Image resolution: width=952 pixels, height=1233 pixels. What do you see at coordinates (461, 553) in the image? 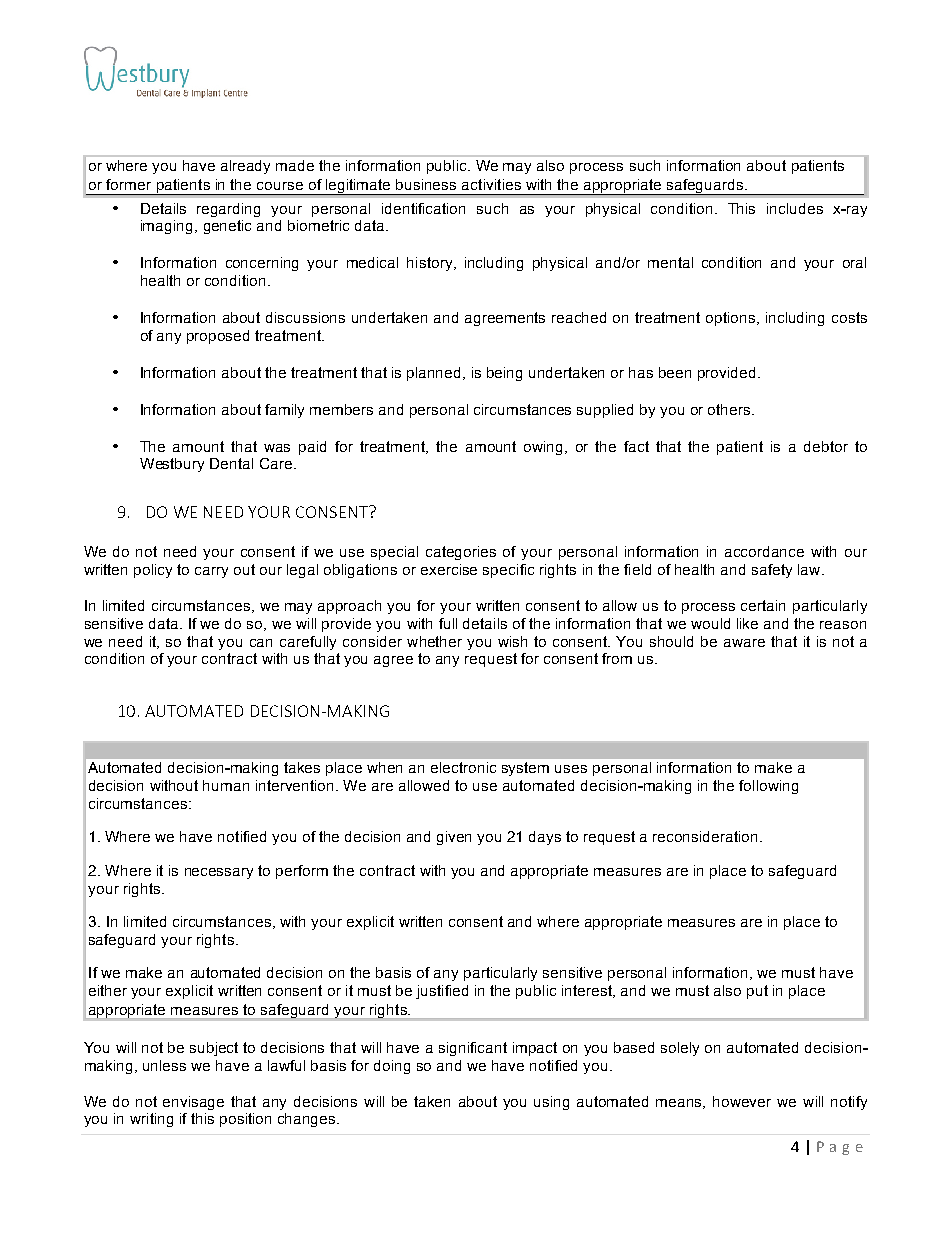
I see `categories` at bounding box center [461, 553].
